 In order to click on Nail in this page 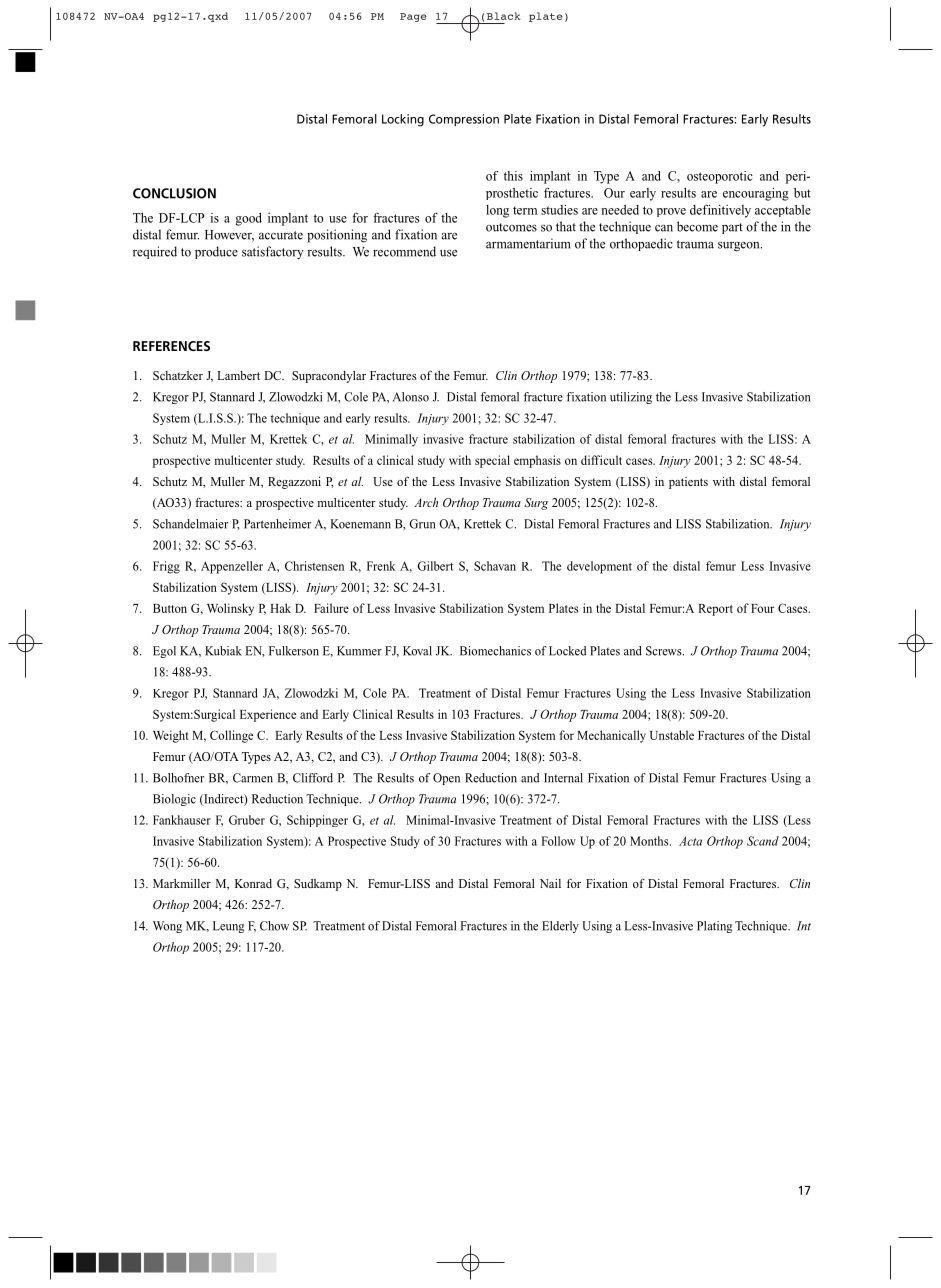, I will do `click(550, 883)`.
